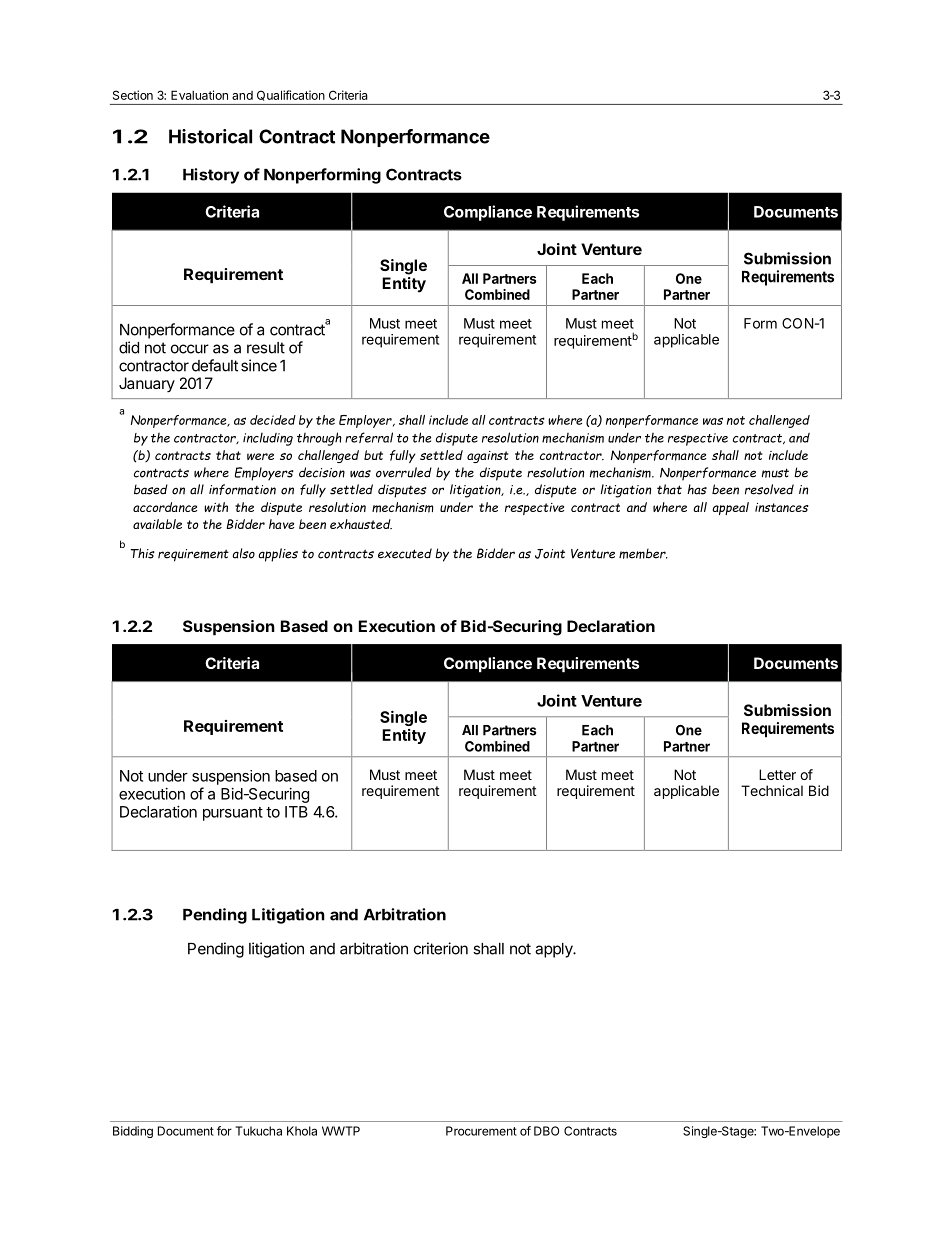 Image resolution: width=952 pixels, height=1233 pixels. What do you see at coordinates (243, 553) in the document?
I see `also` at bounding box center [243, 553].
